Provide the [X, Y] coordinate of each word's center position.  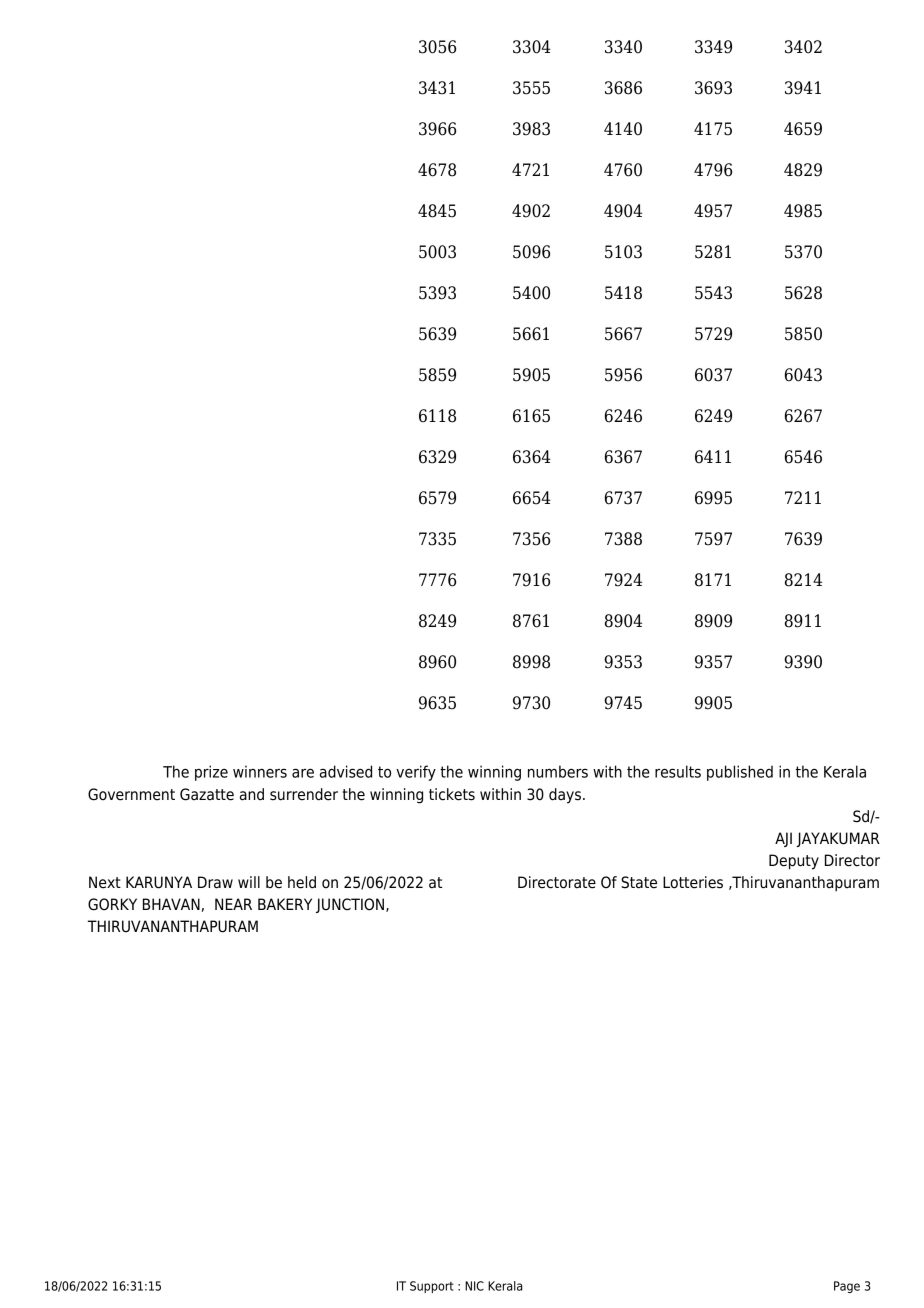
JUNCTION [351, 905]
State [639, 882]
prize [211, 773]
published [740, 773]
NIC [474, 1286]
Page [847, 1287]
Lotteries [693, 882]
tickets [452, 794]
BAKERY [285, 904]
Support [432, 1287]
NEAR [233, 904]
